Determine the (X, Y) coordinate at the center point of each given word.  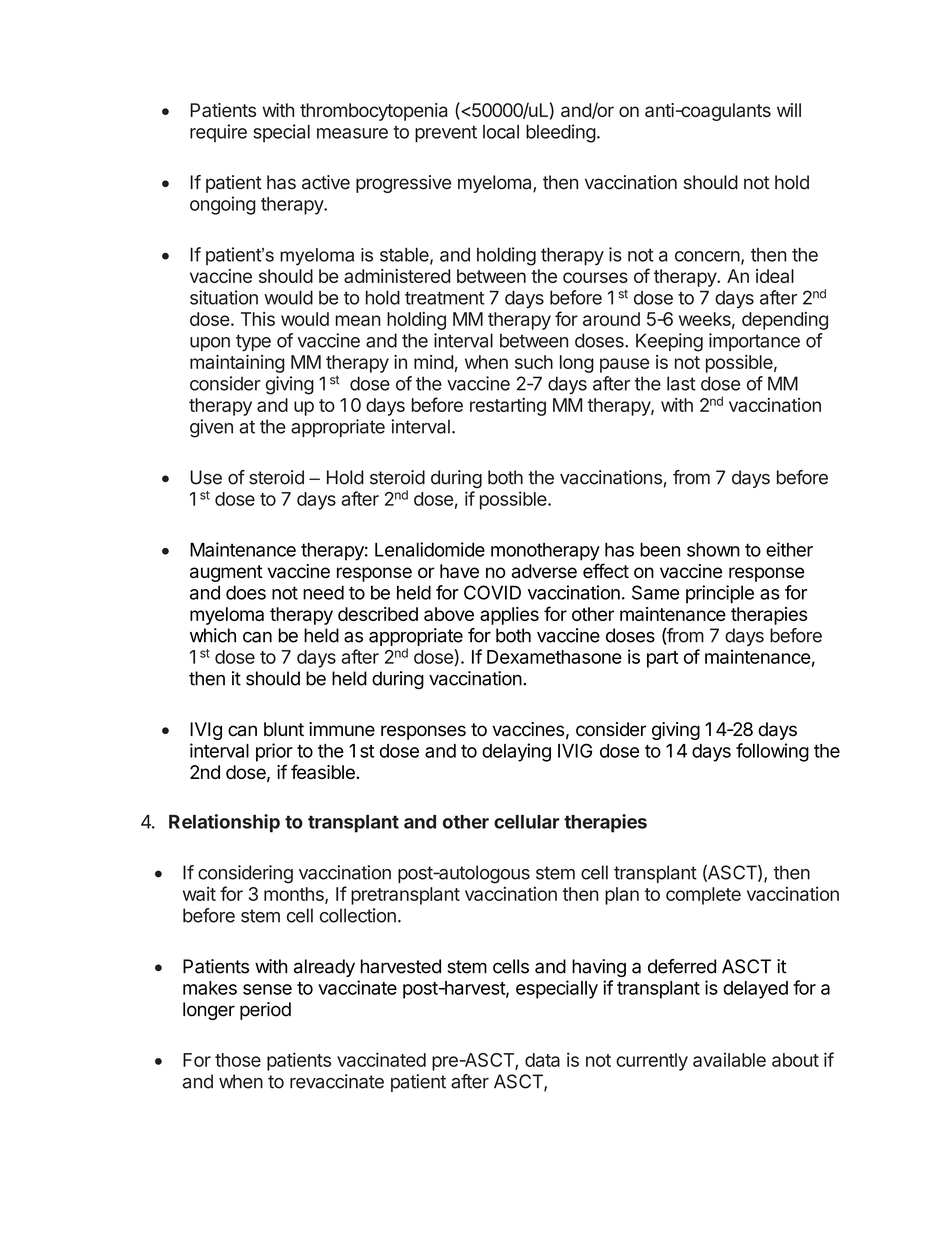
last (681, 383)
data (542, 1060)
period (265, 1011)
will (789, 110)
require (218, 133)
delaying (516, 752)
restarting (508, 407)
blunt (284, 729)
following (772, 752)
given (211, 428)
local (501, 132)
